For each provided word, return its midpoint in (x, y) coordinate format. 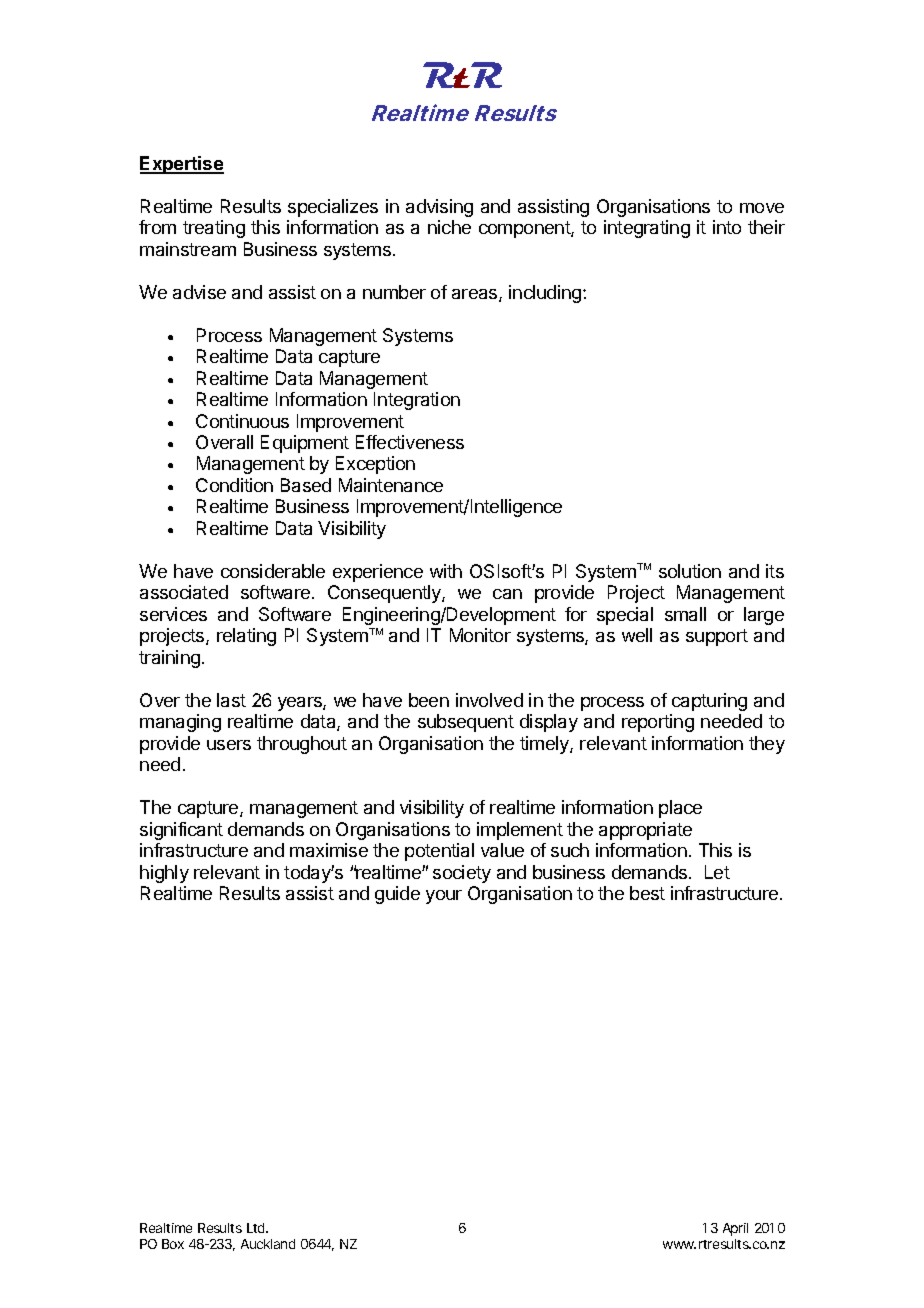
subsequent (466, 723)
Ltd (257, 1228)
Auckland (268, 1244)
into (727, 227)
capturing (709, 702)
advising (439, 208)
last (231, 700)
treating (214, 229)
